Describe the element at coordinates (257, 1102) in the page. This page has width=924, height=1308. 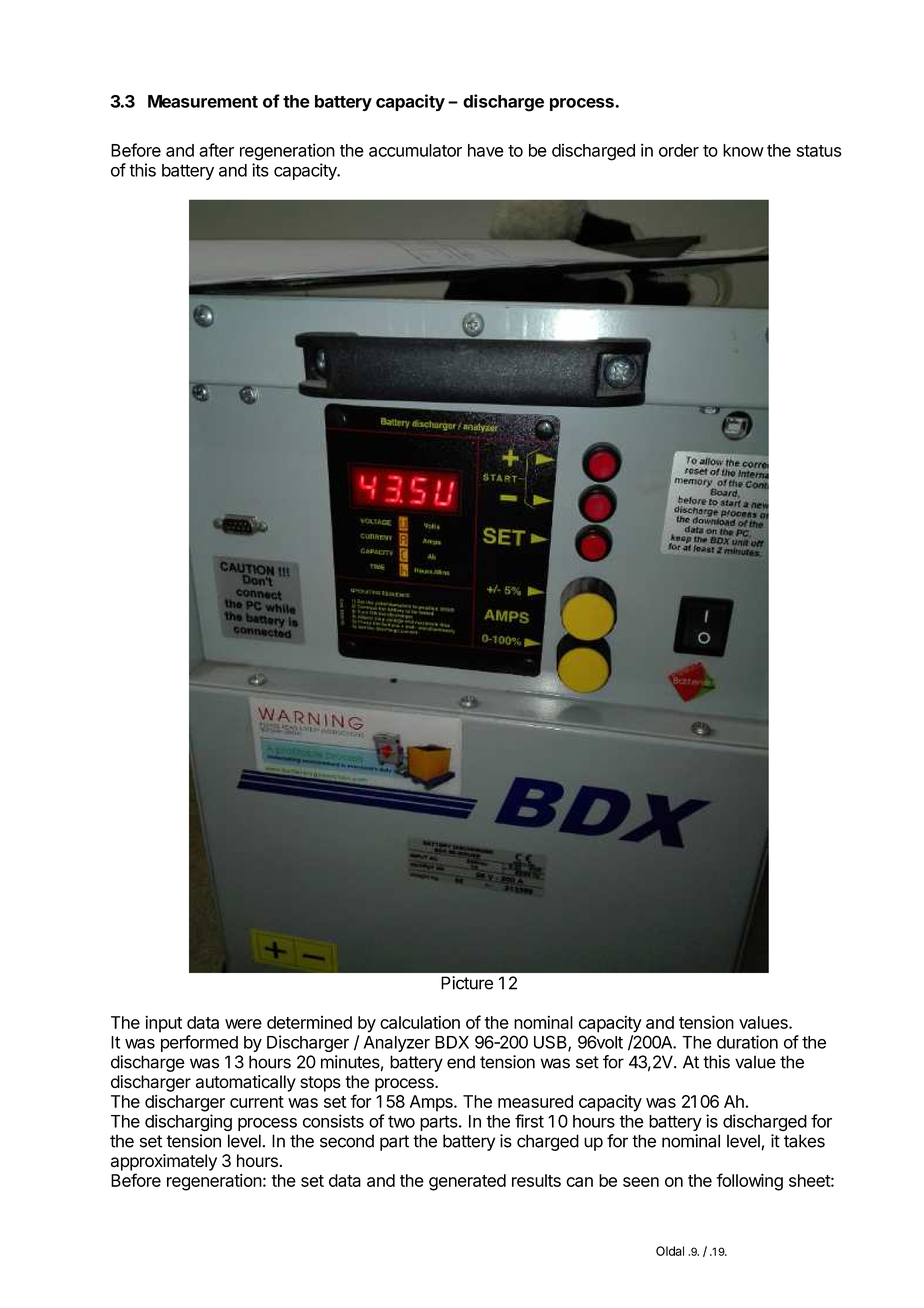
I see `current` at that location.
